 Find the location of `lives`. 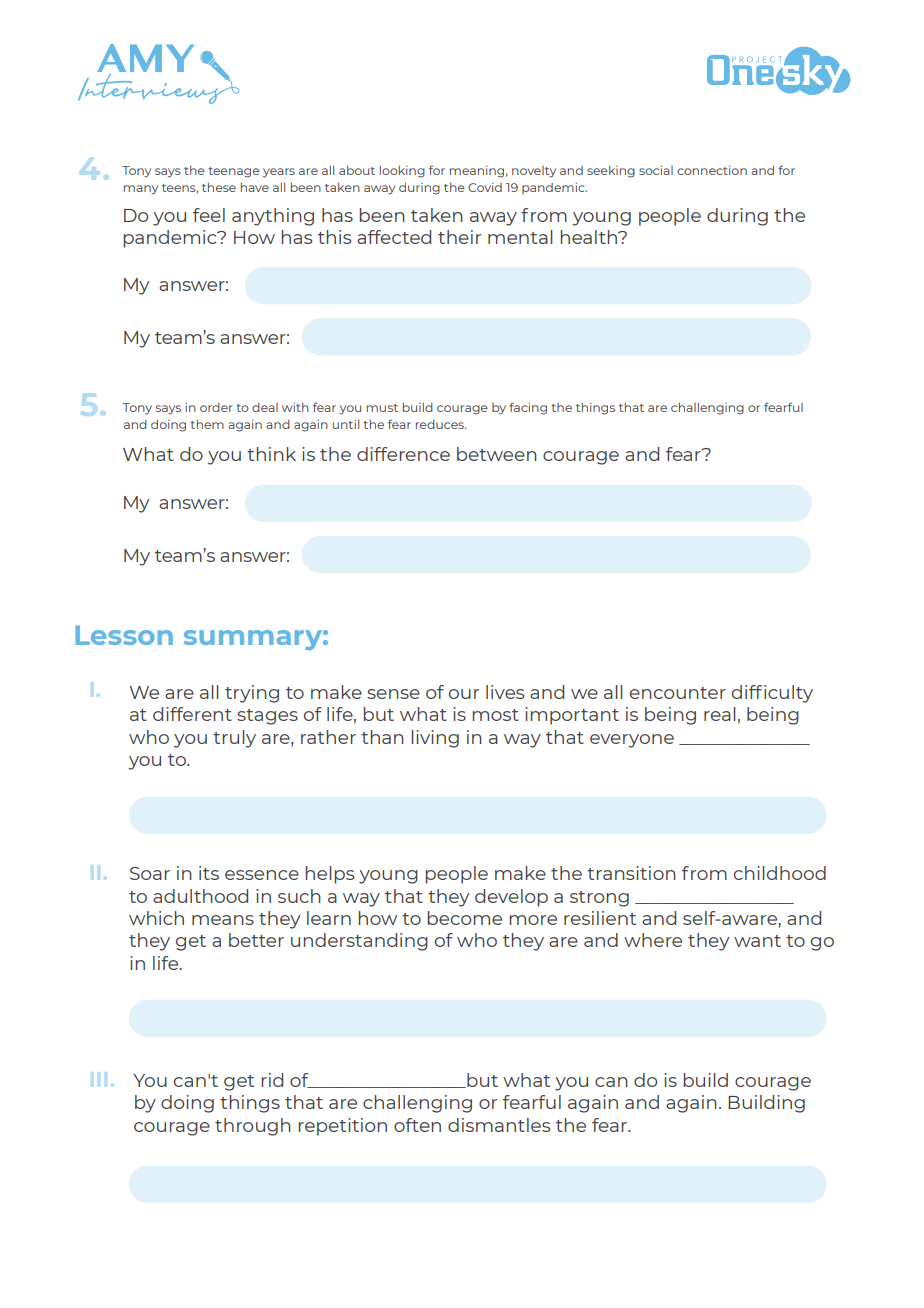

lives is located at coordinates (505, 692).
